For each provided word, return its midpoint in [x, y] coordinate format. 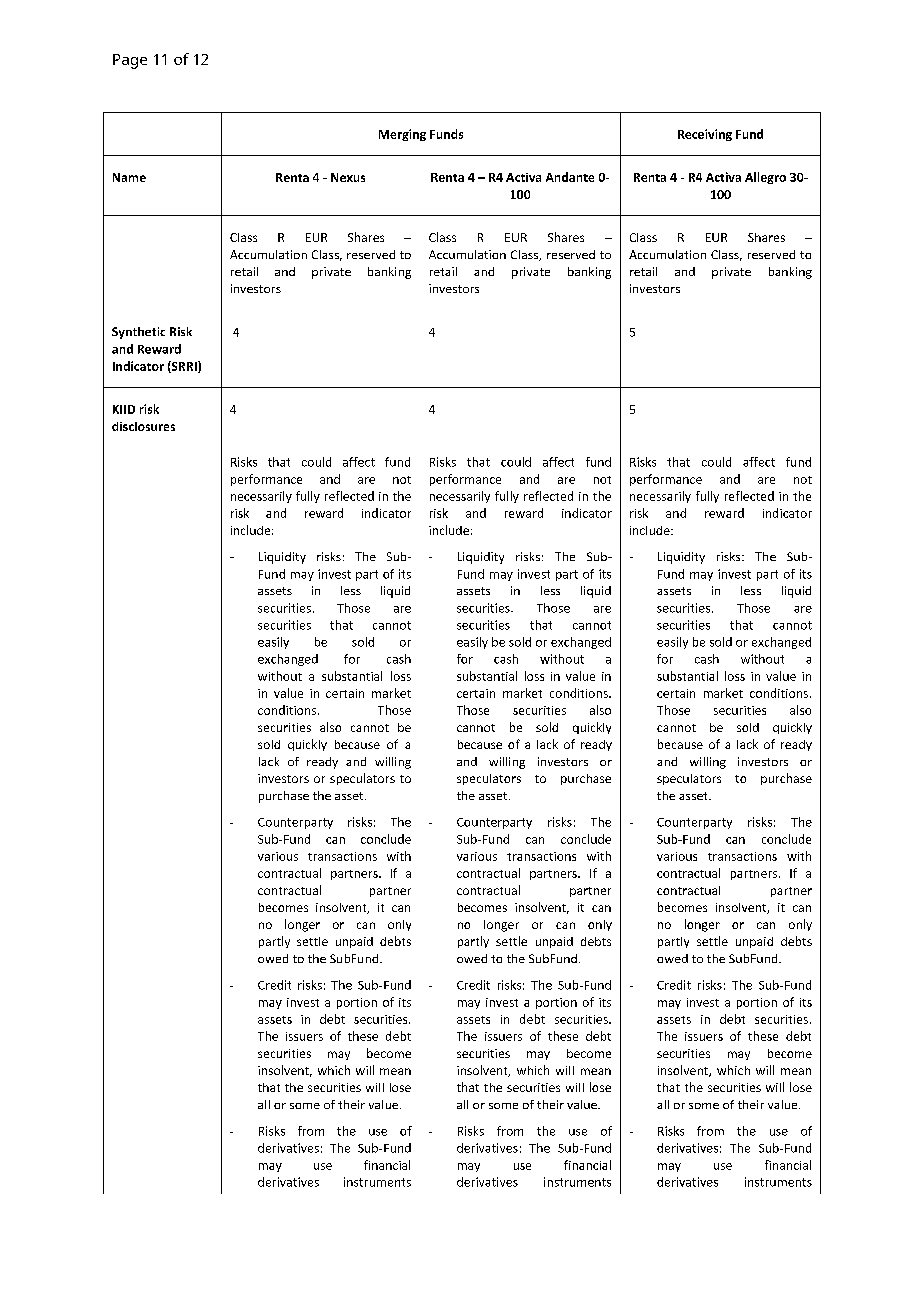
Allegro [765, 178]
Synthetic [138, 333]
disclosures [143, 426]
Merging [402, 135]
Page [130, 61]
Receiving [705, 135]
